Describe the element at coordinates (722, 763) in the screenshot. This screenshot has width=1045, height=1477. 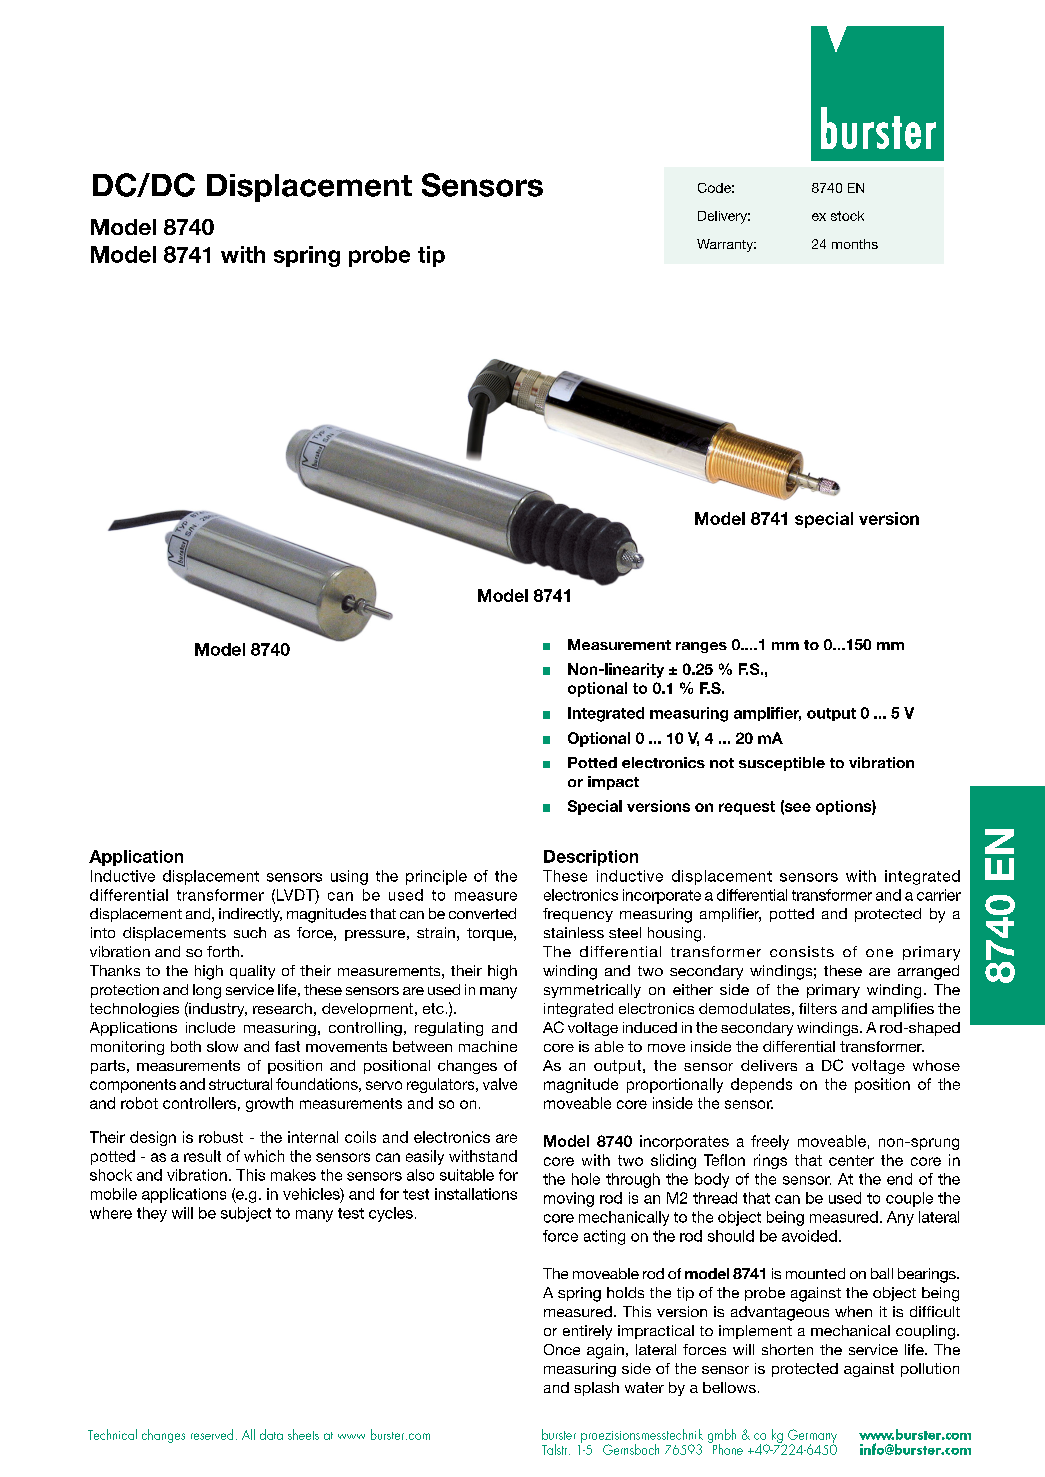
I see `not` at that location.
